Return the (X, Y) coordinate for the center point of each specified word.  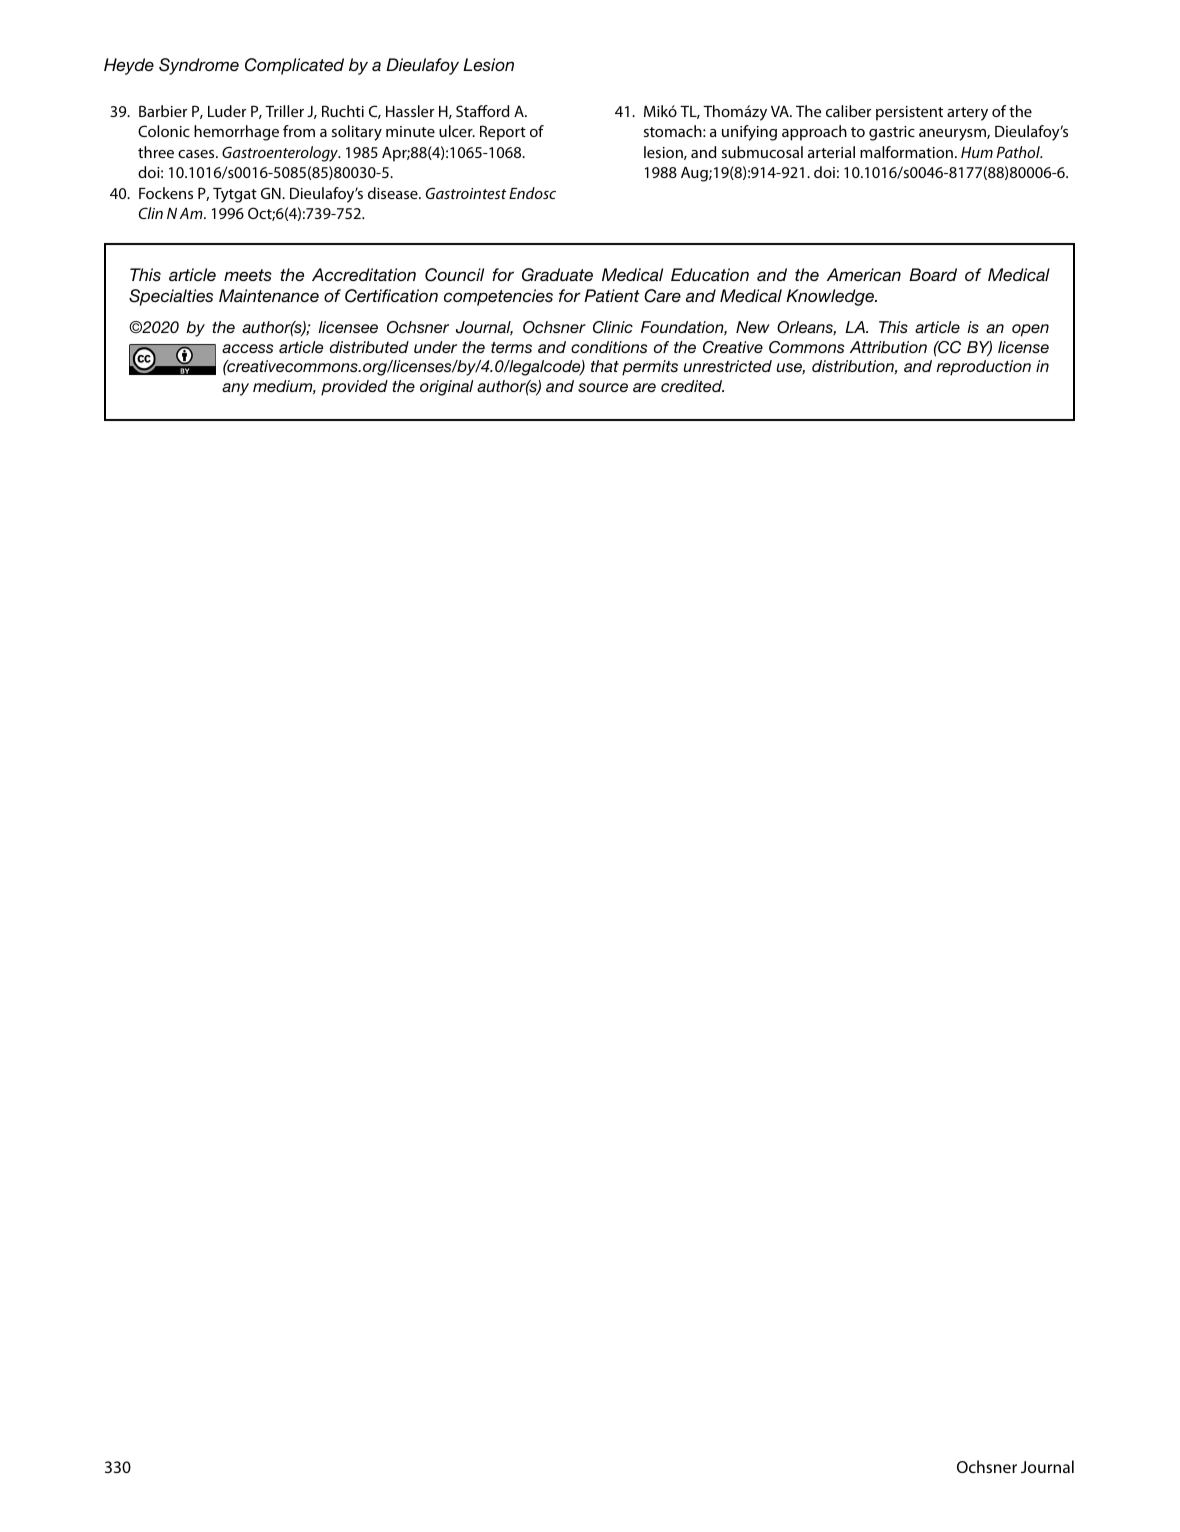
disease (394, 193)
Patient (612, 295)
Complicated (294, 66)
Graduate (557, 275)
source (603, 387)
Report (503, 133)
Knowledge (831, 297)
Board (933, 274)
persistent (909, 113)
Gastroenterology (281, 154)
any (235, 389)
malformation (906, 152)
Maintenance (269, 295)
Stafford (482, 111)
